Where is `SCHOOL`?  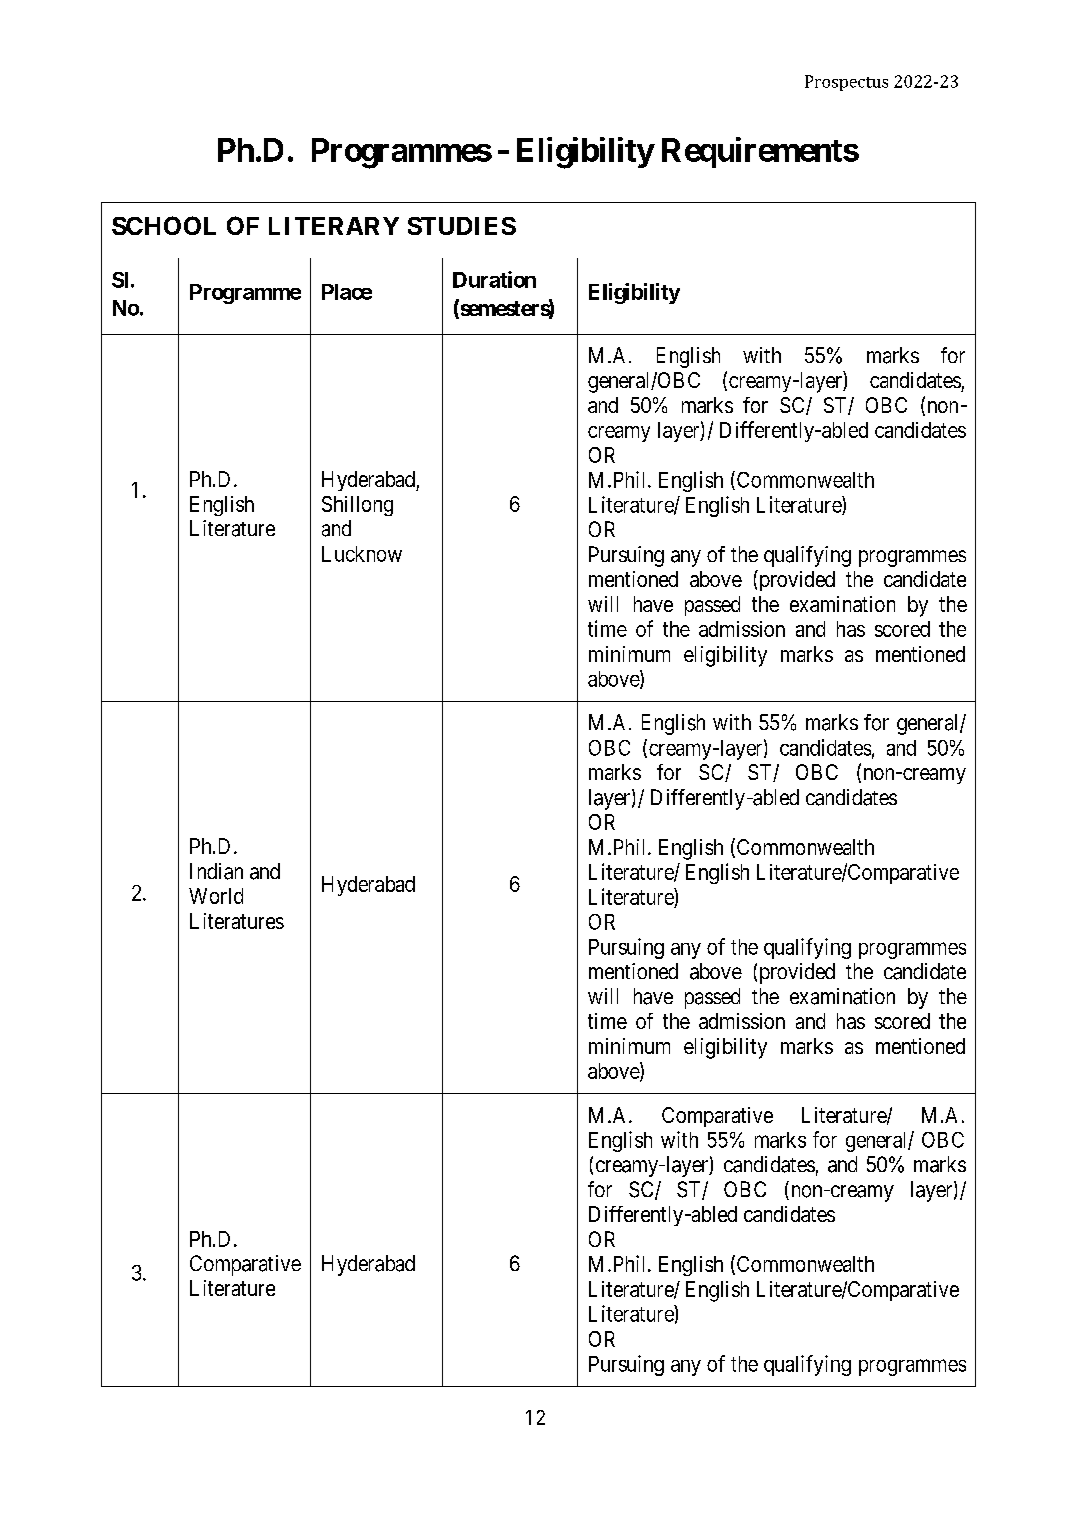
SCHOOL is located at coordinates (164, 225).
